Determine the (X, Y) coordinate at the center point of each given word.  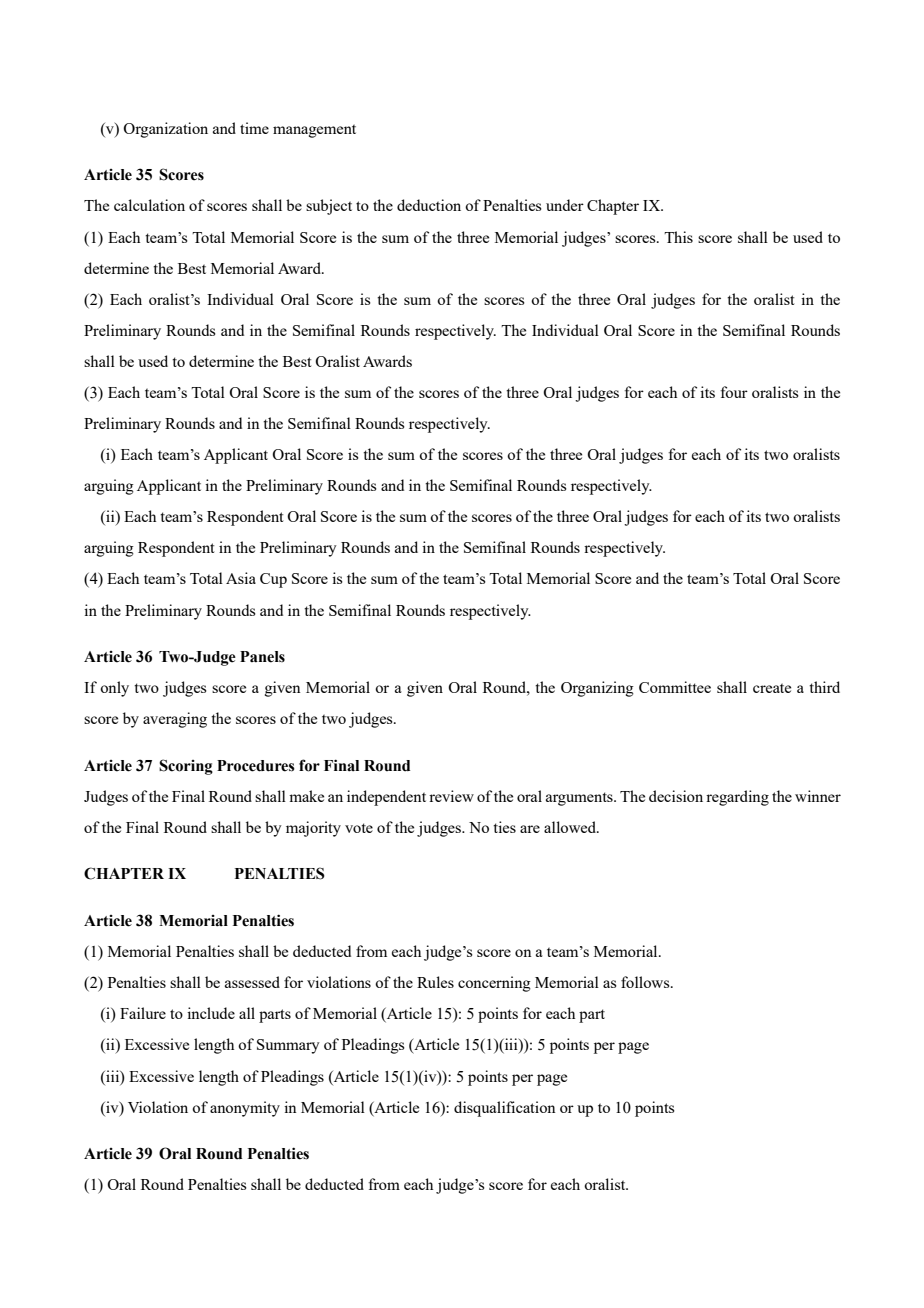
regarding (737, 798)
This (678, 237)
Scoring (186, 767)
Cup (273, 580)
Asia (241, 578)
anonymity (245, 1109)
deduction (429, 205)
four (734, 392)
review (451, 796)
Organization (165, 130)
